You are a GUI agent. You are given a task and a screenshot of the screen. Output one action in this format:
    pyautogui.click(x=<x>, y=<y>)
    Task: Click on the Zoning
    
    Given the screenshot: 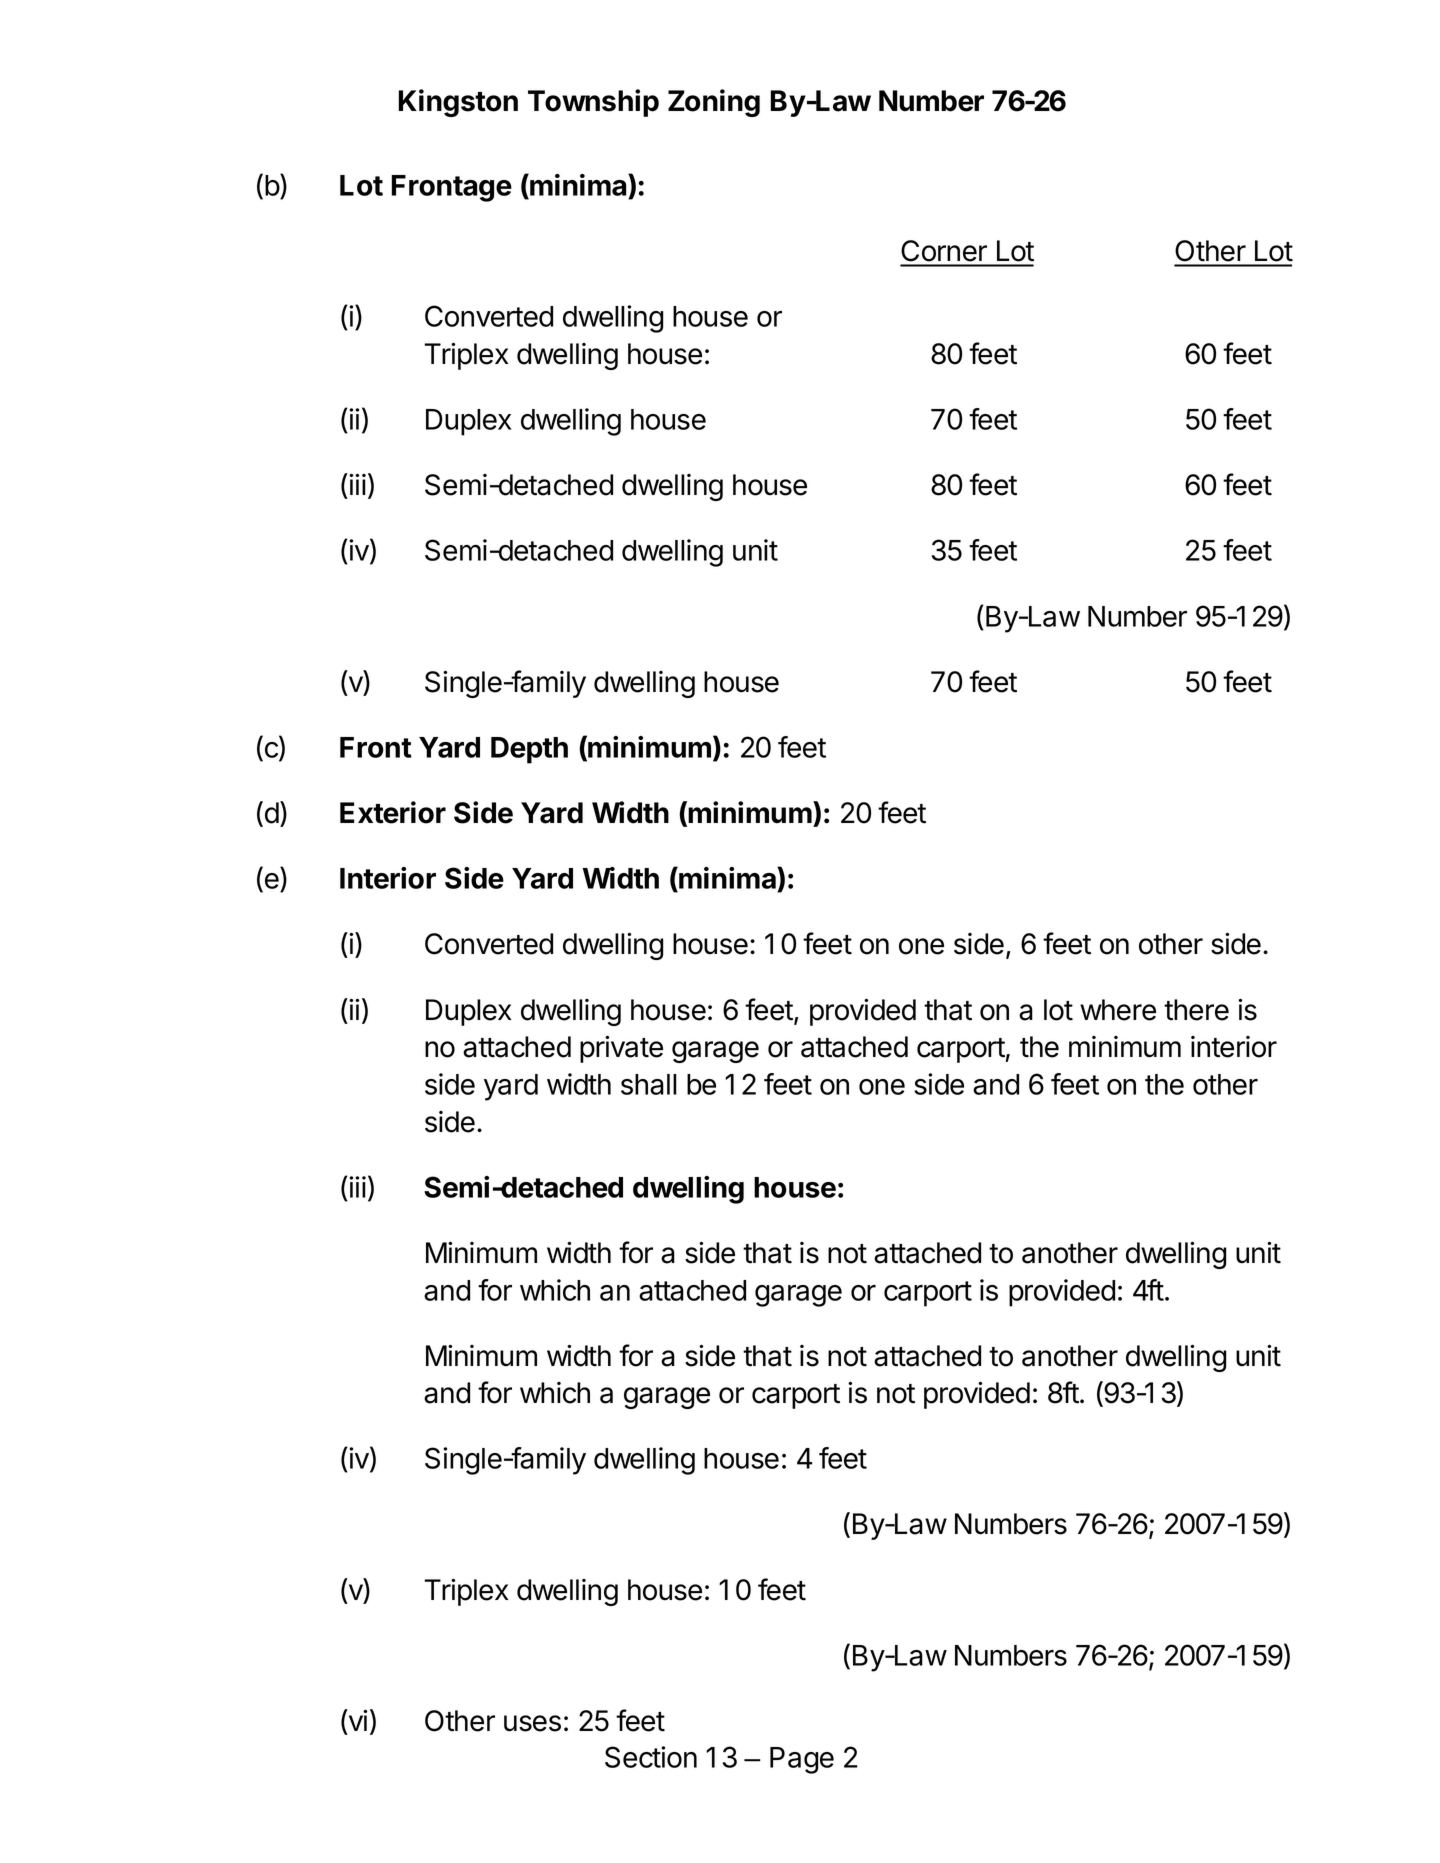 What is the action you would take?
    pyautogui.click(x=714, y=103)
